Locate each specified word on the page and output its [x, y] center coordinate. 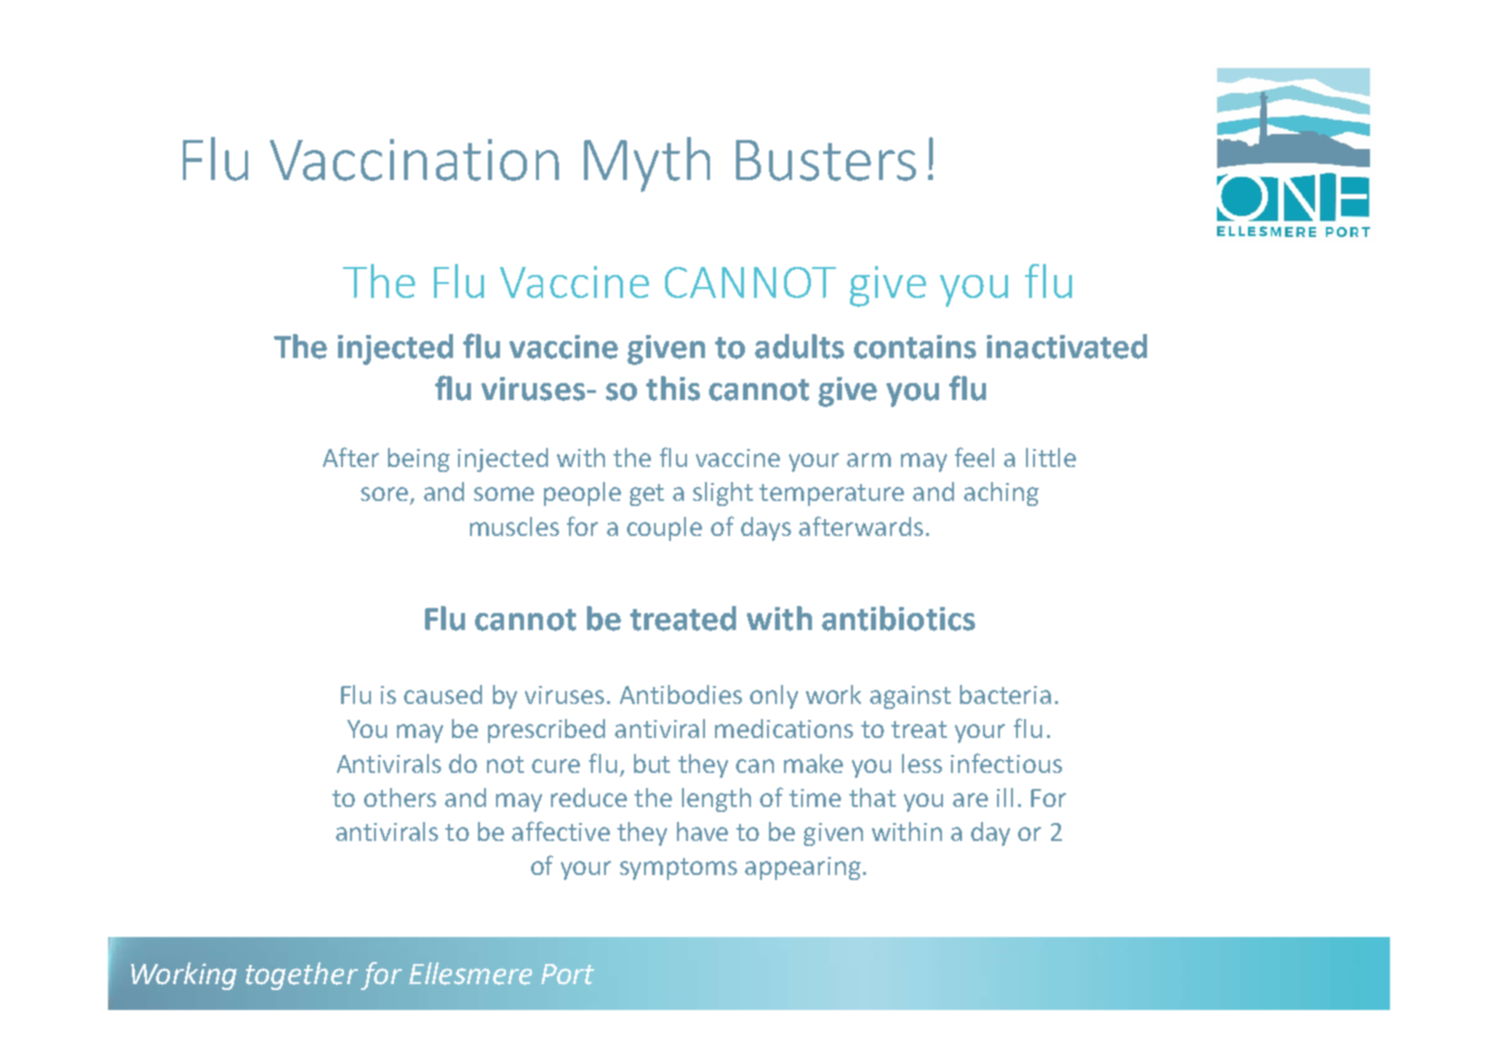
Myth [647, 164]
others [400, 797]
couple [664, 529]
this [673, 388]
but [652, 763]
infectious [1006, 763]
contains [915, 347]
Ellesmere [470, 973]
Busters [826, 160]
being [419, 460]
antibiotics [898, 618]
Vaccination [414, 160]
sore [386, 495]
